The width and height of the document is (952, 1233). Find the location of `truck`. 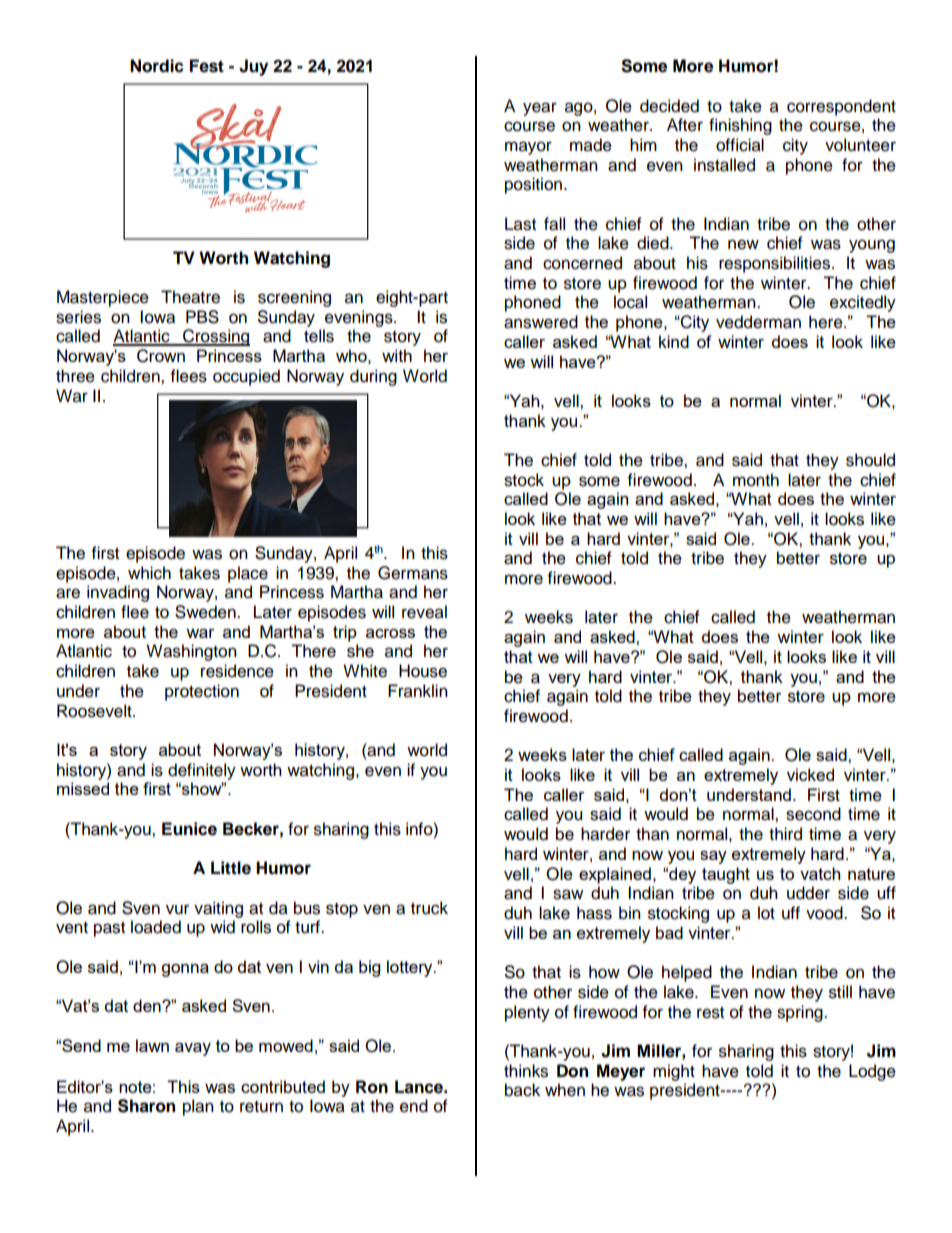

truck is located at coordinates (429, 908).
